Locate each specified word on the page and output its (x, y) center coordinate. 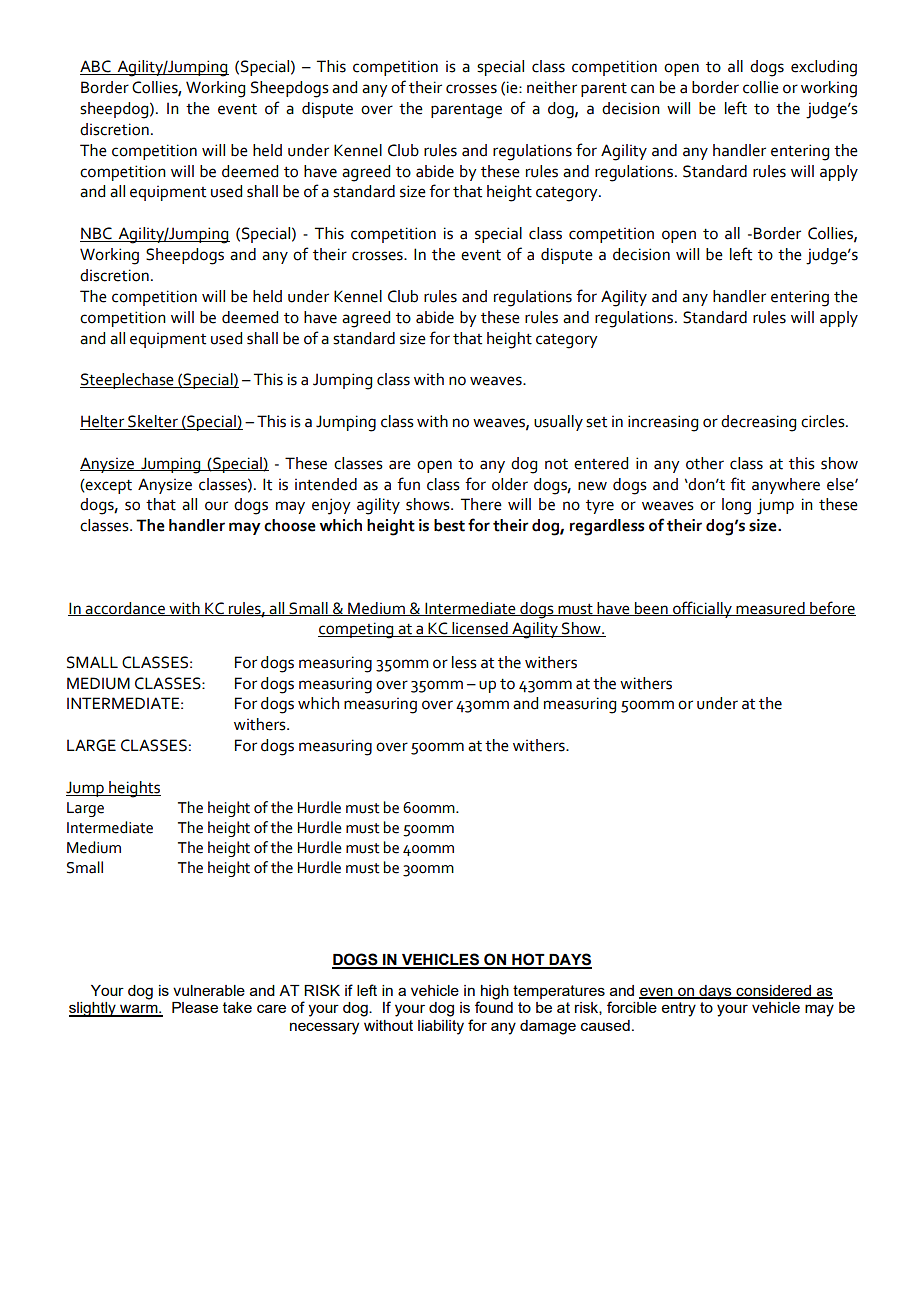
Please (195, 1007)
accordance (125, 609)
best (449, 525)
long (736, 506)
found (494, 1007)
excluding (824, 68)
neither (552, 87)
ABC (96, 67)
